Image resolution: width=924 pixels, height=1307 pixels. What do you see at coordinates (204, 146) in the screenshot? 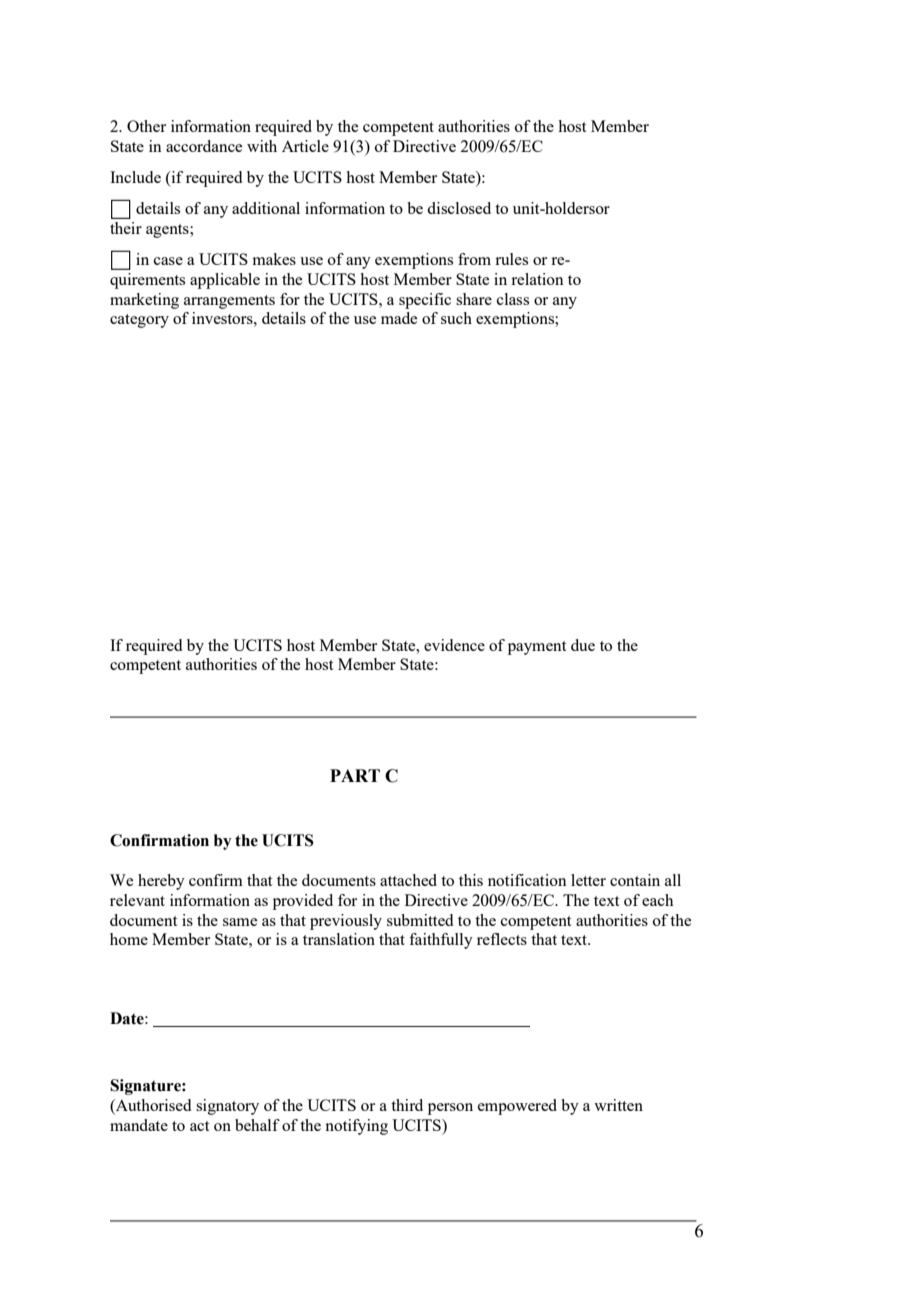
I see `accordance` at bounding box center [204, 146].
